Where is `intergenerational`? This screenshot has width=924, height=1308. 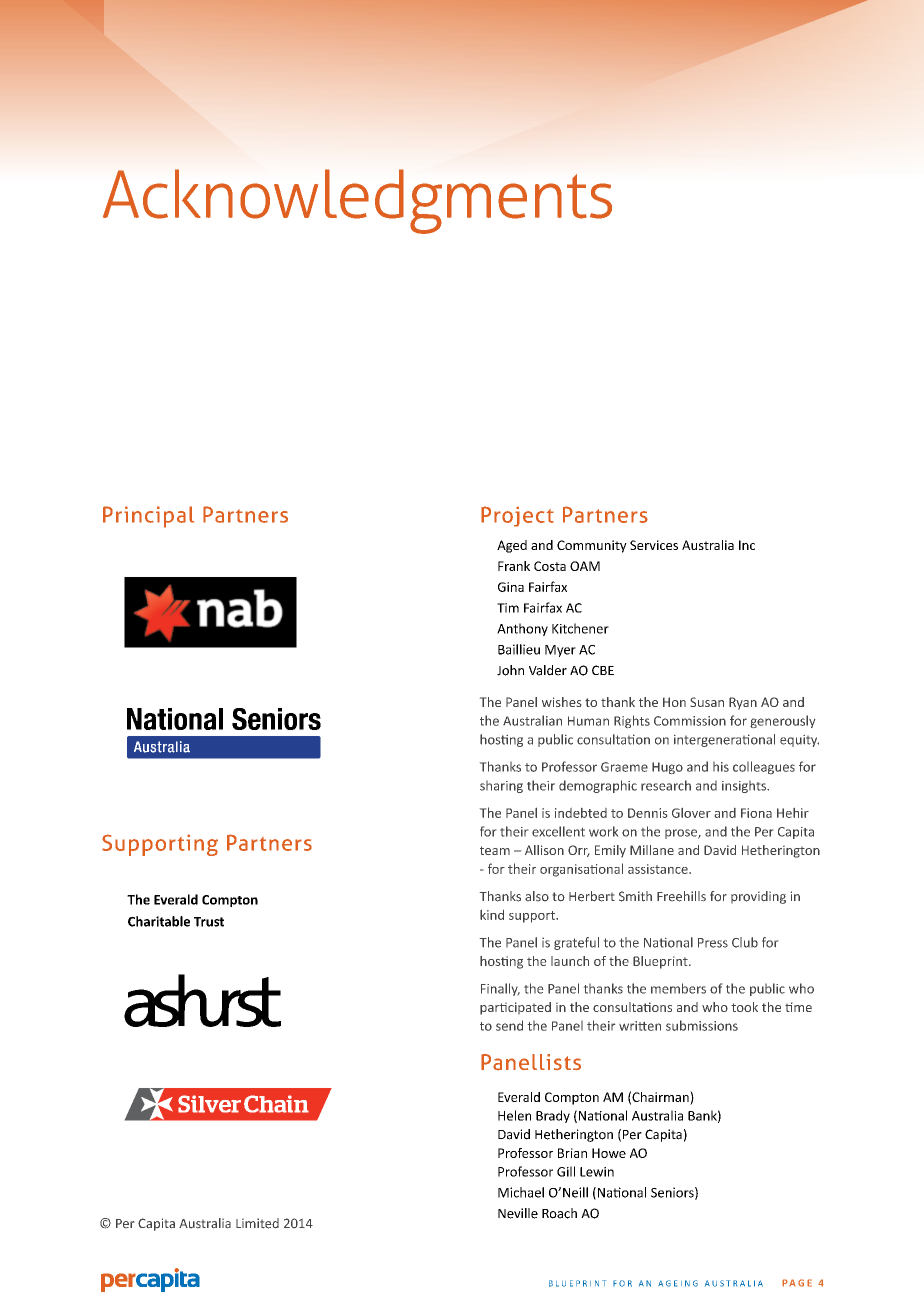 intergenerational is located at coordinates (724, 740).
